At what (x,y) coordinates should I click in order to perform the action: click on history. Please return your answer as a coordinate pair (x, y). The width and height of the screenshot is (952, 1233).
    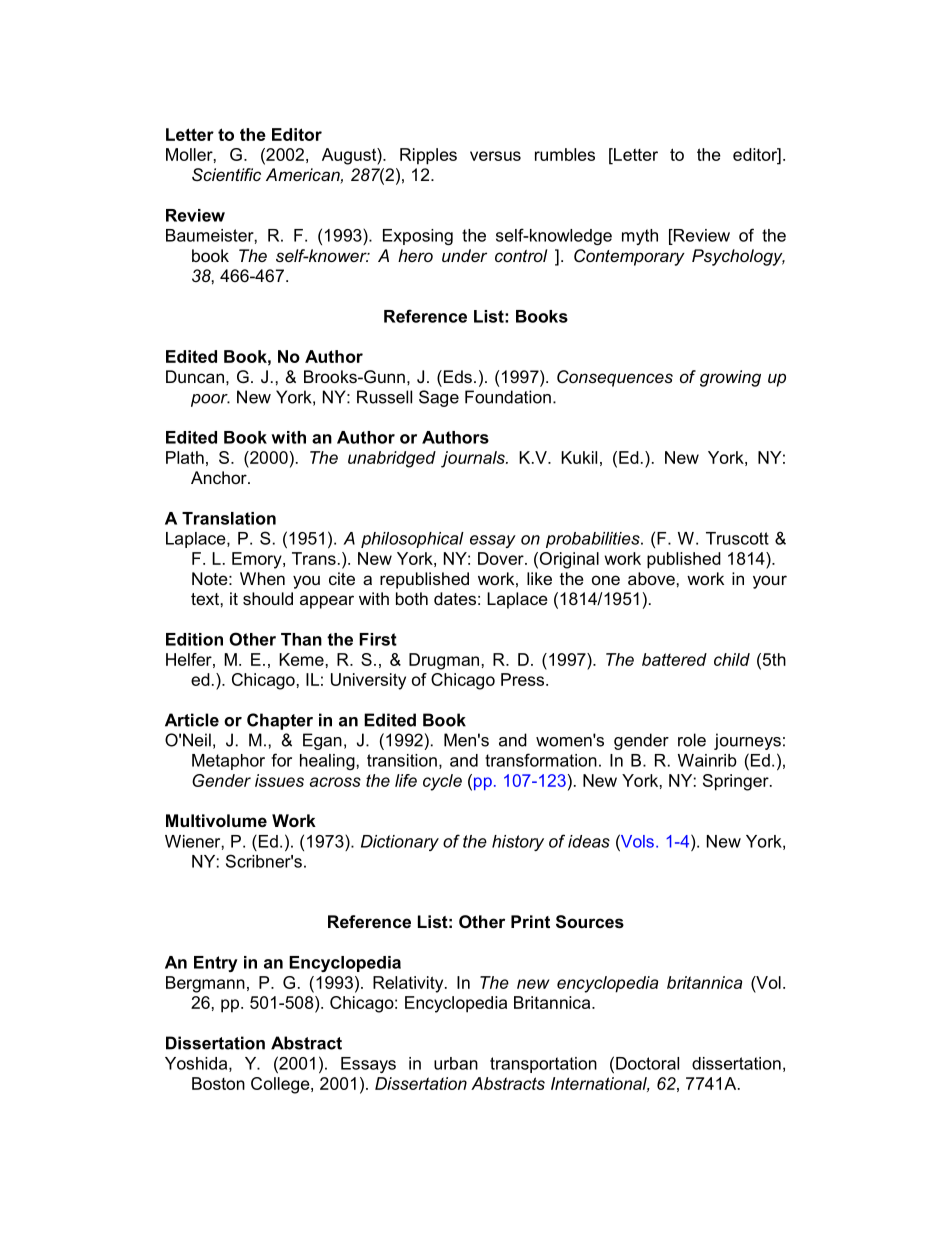
    Looking at the image, I should click on (518, 843).
